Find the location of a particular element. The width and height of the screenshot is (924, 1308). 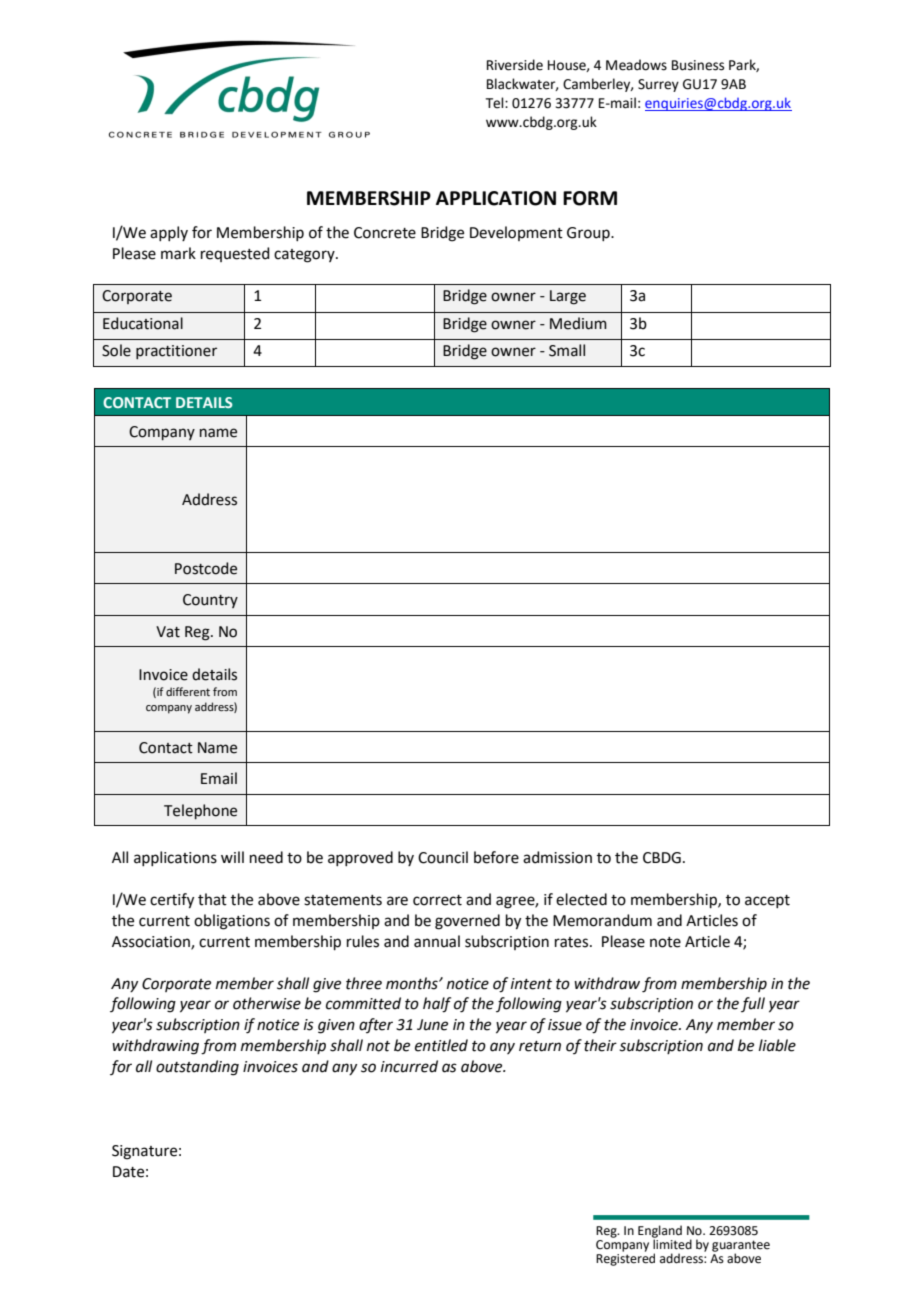

will is located at coordinates (232, 857).
